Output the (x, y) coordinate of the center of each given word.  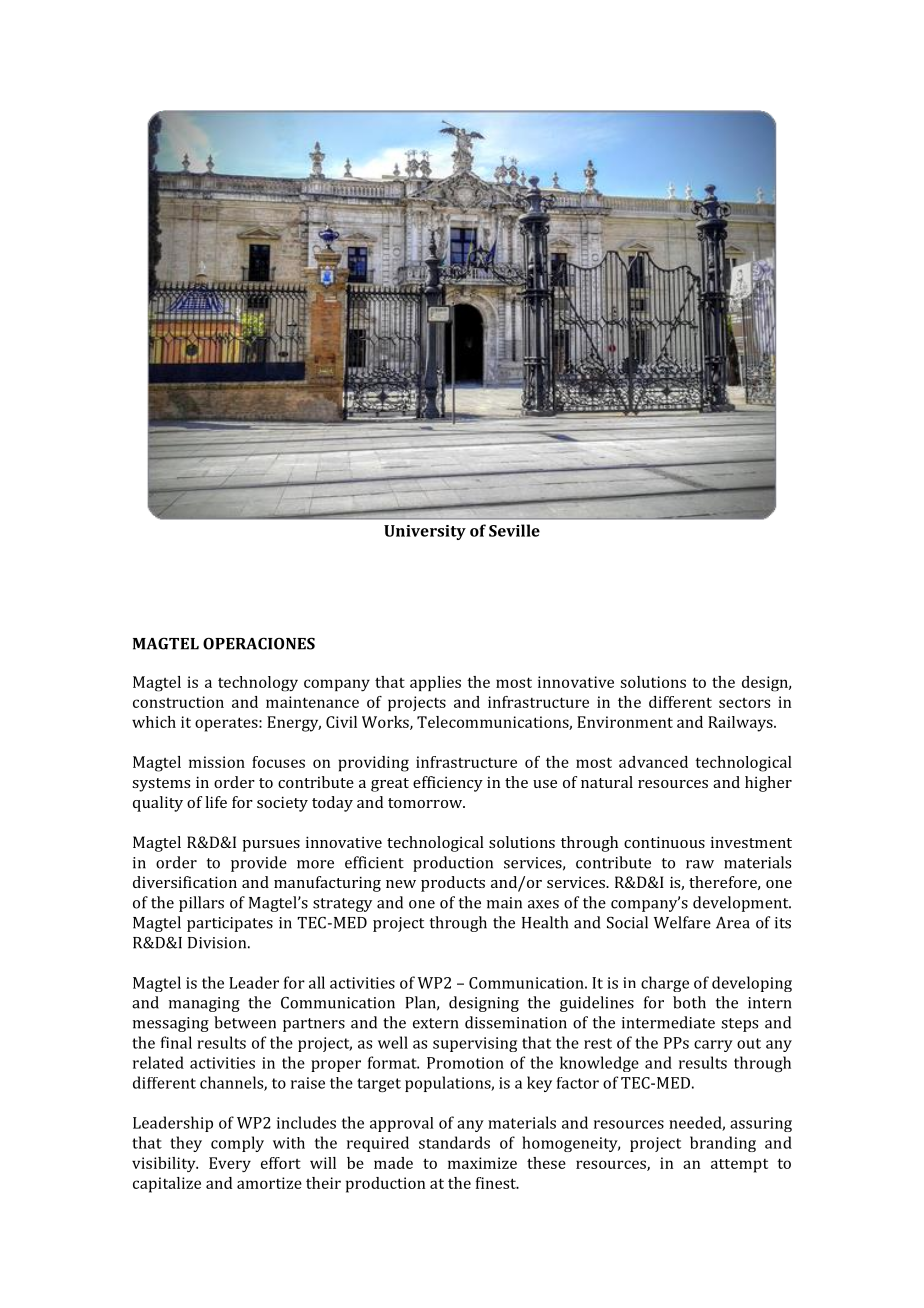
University (425, 532)
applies (435, 683)
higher (768, 784)
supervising (475, 1044)
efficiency (448, 784)
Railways (741, 724)
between (245, 1022)
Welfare (682, 922)
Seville (514, 530)
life (216, 802)
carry (713, 1046)
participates (230, 924)
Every (230, 1164)
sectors (744, 703)
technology (258, 684)
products (453, 884)
